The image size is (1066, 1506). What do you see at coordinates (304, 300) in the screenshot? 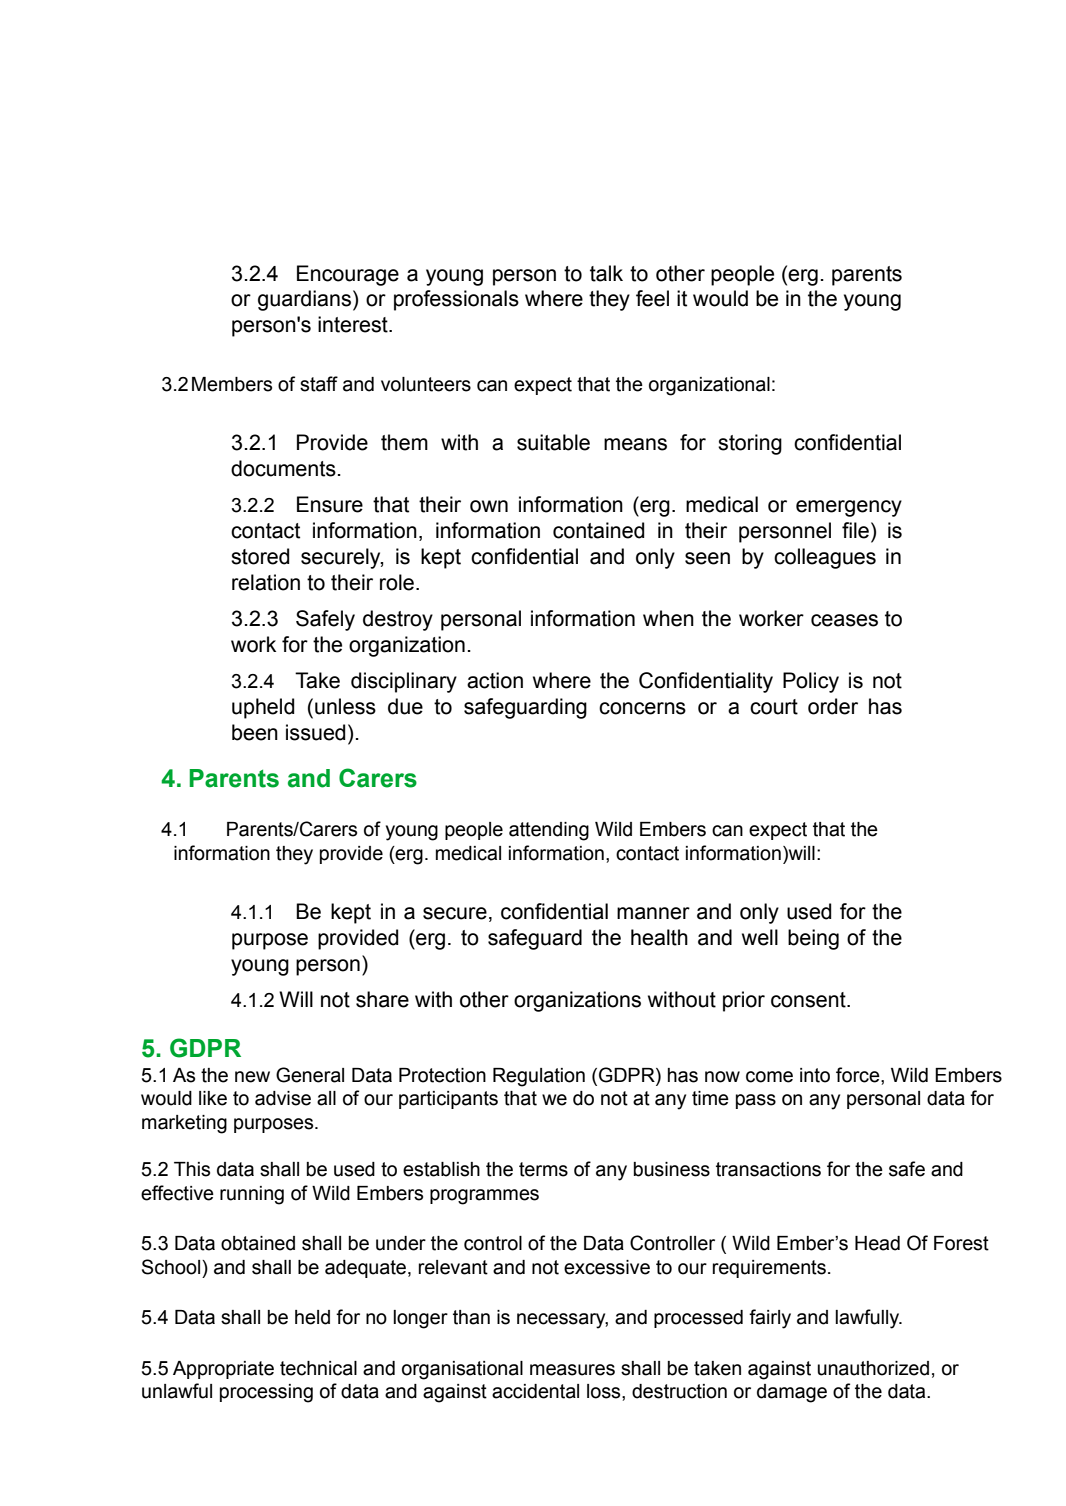
I see `guardians` at bounding box center [304, 300].
